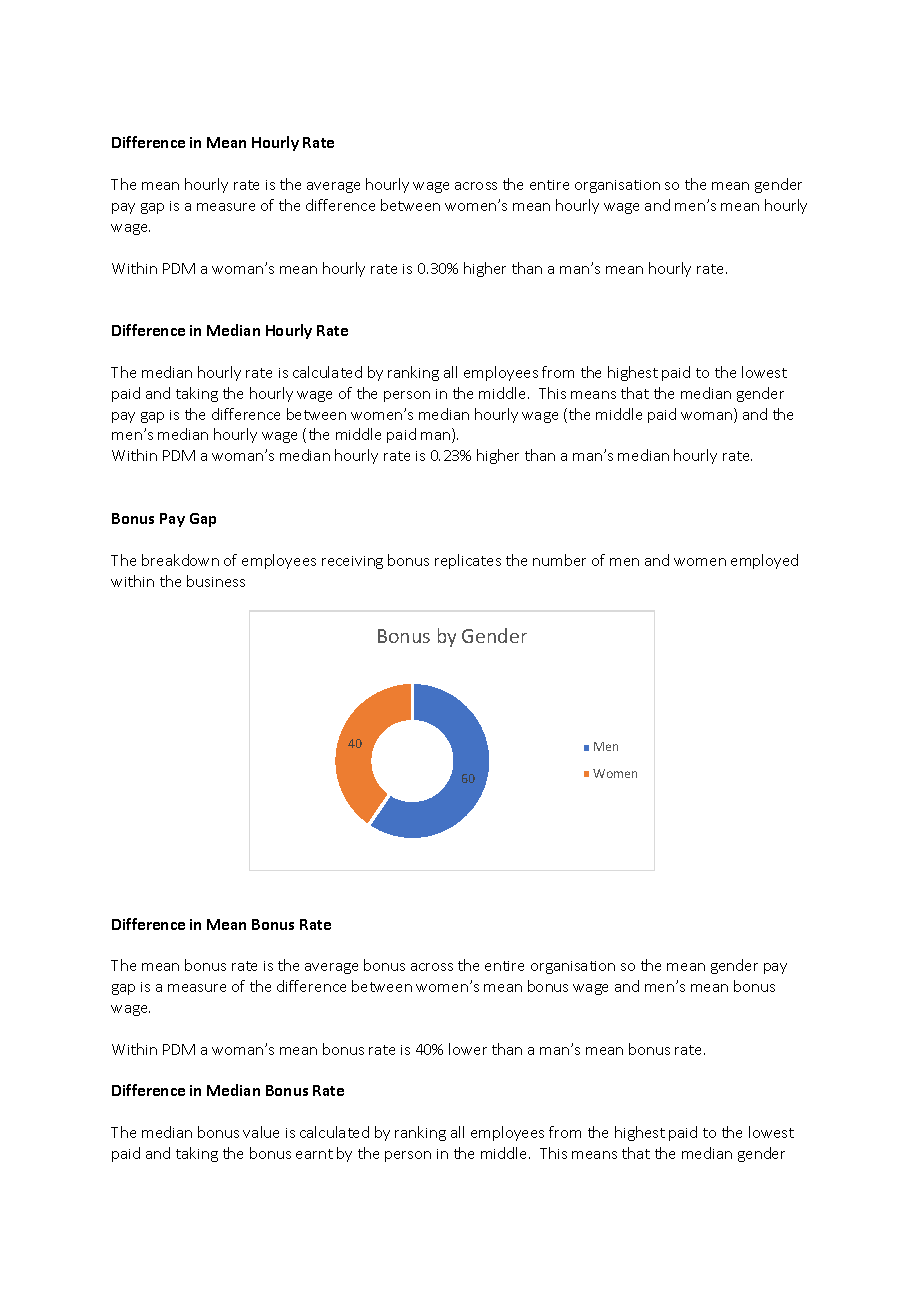 The width and height of the screenshot is (924, 1308). I want to click on replicates, so click(468, 561).
